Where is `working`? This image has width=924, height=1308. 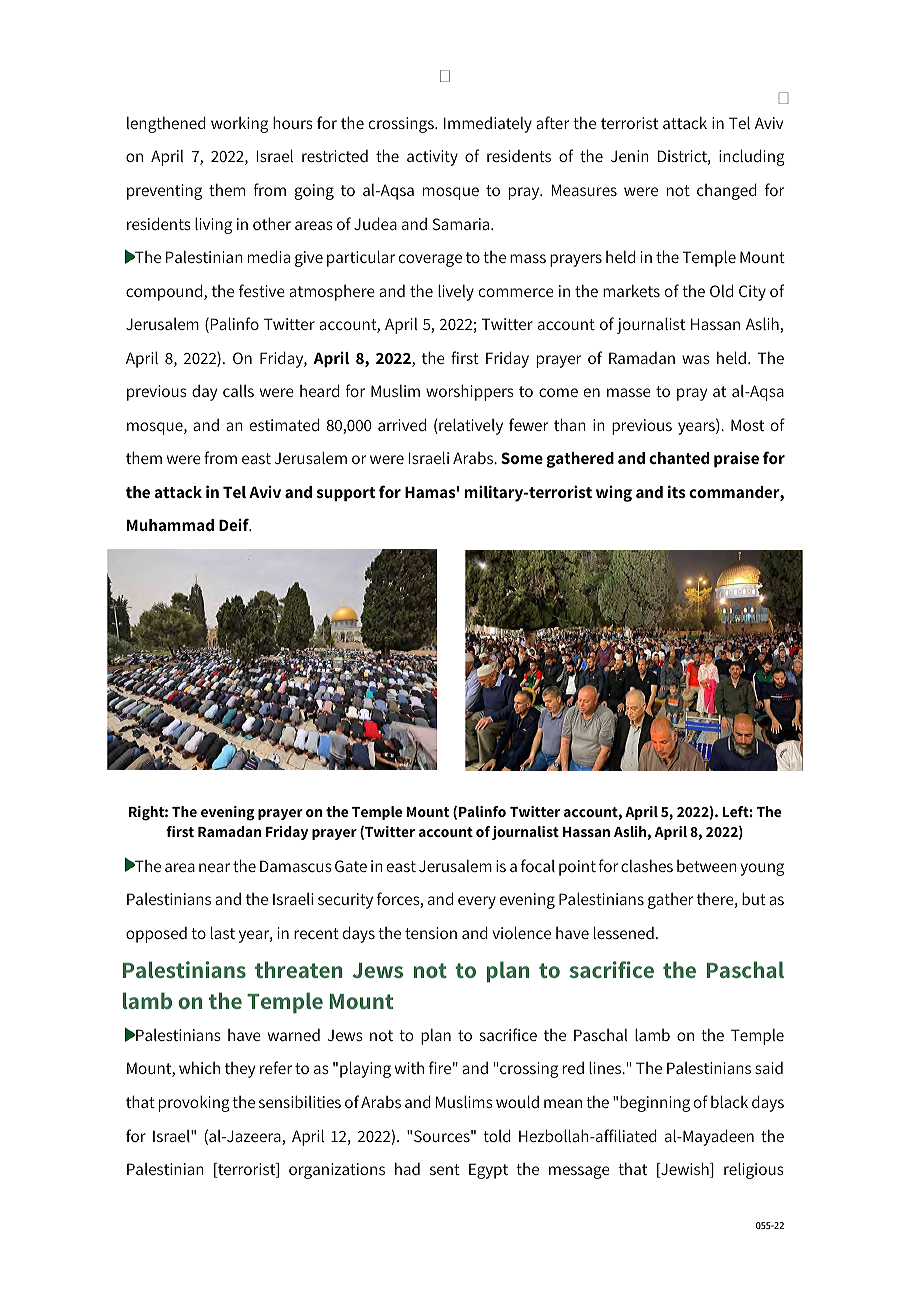 working is located at coordinates (239, 125).
